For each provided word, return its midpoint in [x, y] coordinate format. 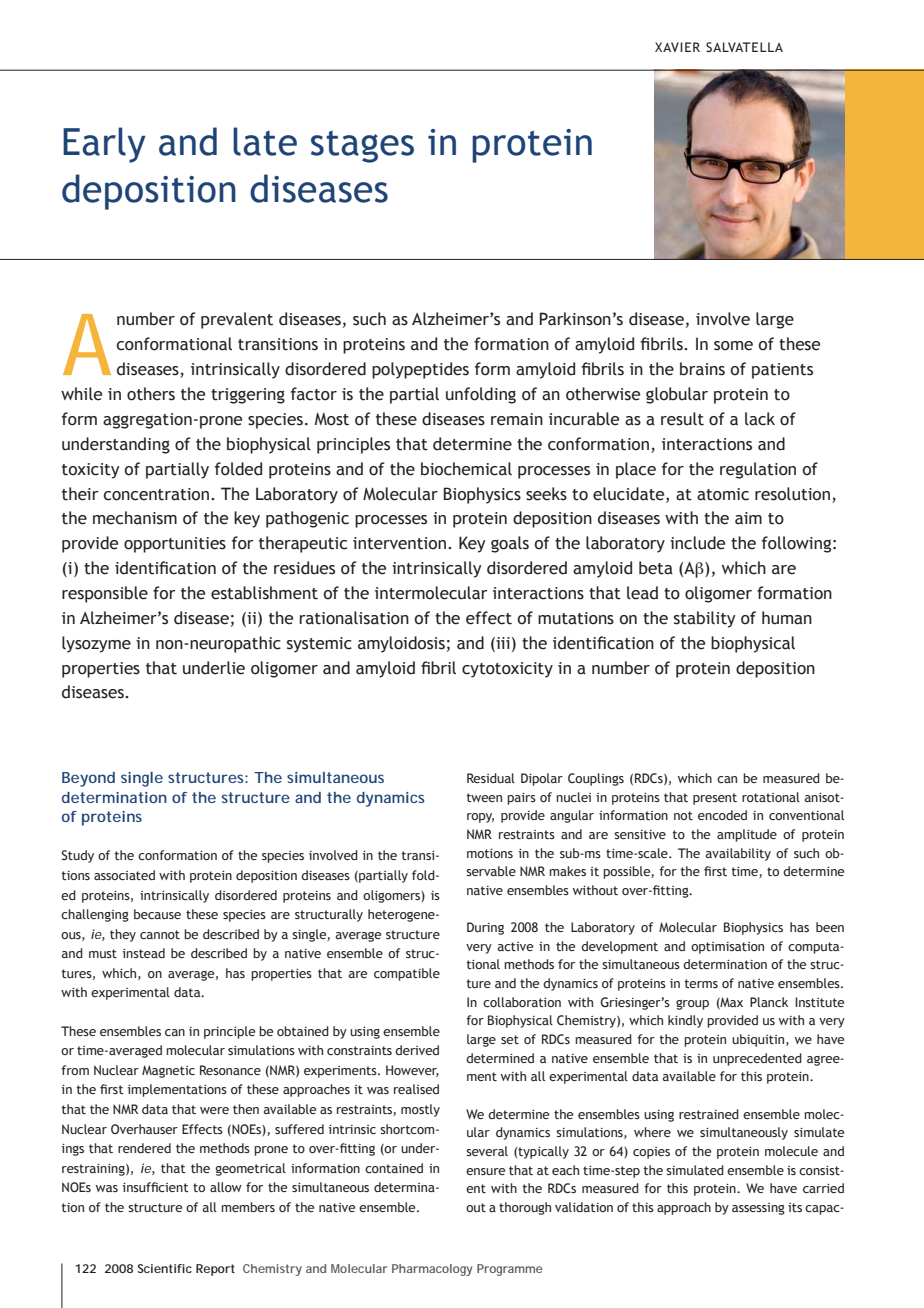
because [157, 914]
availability [738, 854]
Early [104, 145]
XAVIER [677, 47]
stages [362, 147]
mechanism [135, 518]
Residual [491, 778]
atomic [723, 494]
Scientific [165, 1268]
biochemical [466, 469]
